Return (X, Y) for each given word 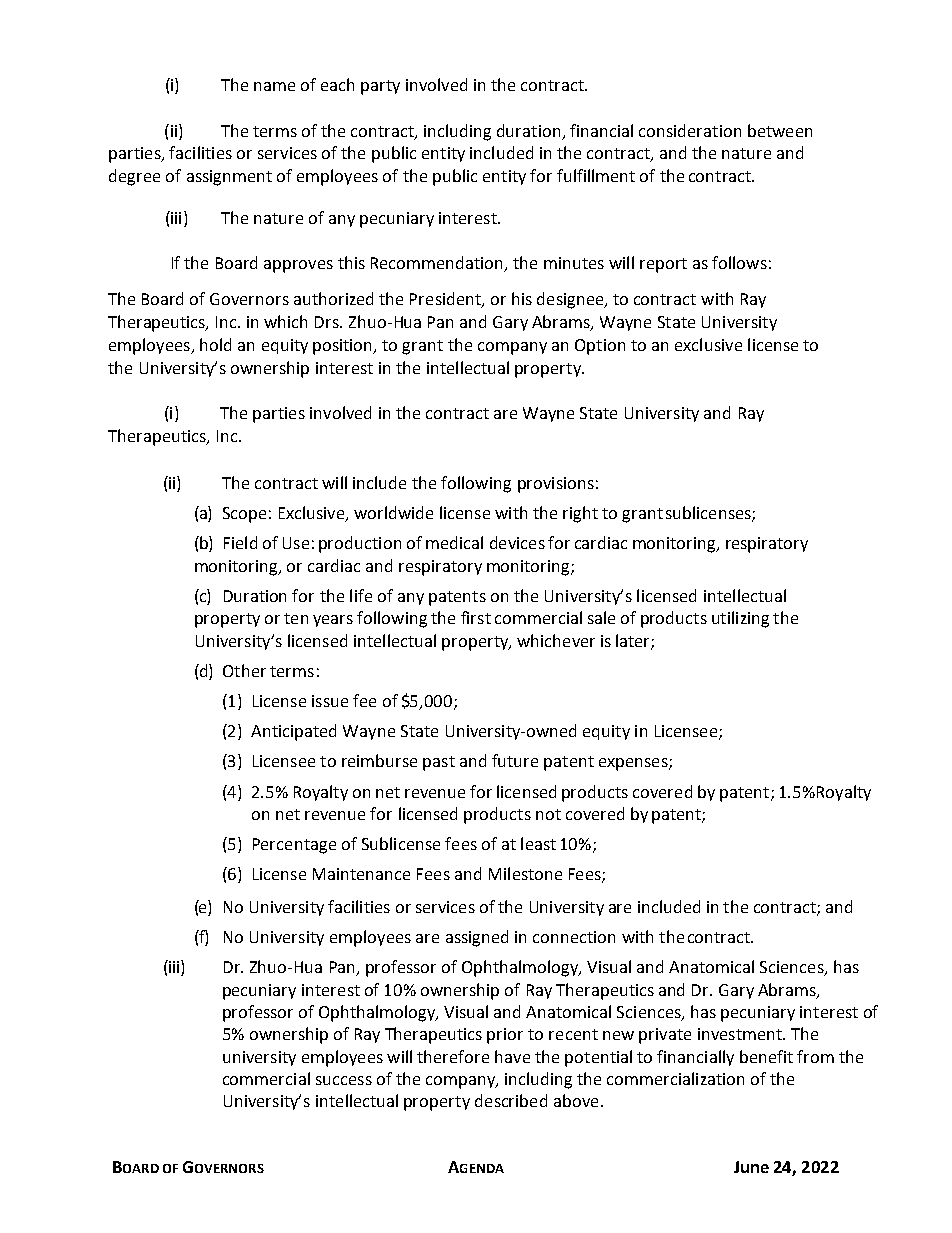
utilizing (740, 619)
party (380, 87)
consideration (690, 130)
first (476, 617)
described (511, 1100)
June (751, 1167)
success (344, 1080)
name (274, 86)
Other (244, 670)
